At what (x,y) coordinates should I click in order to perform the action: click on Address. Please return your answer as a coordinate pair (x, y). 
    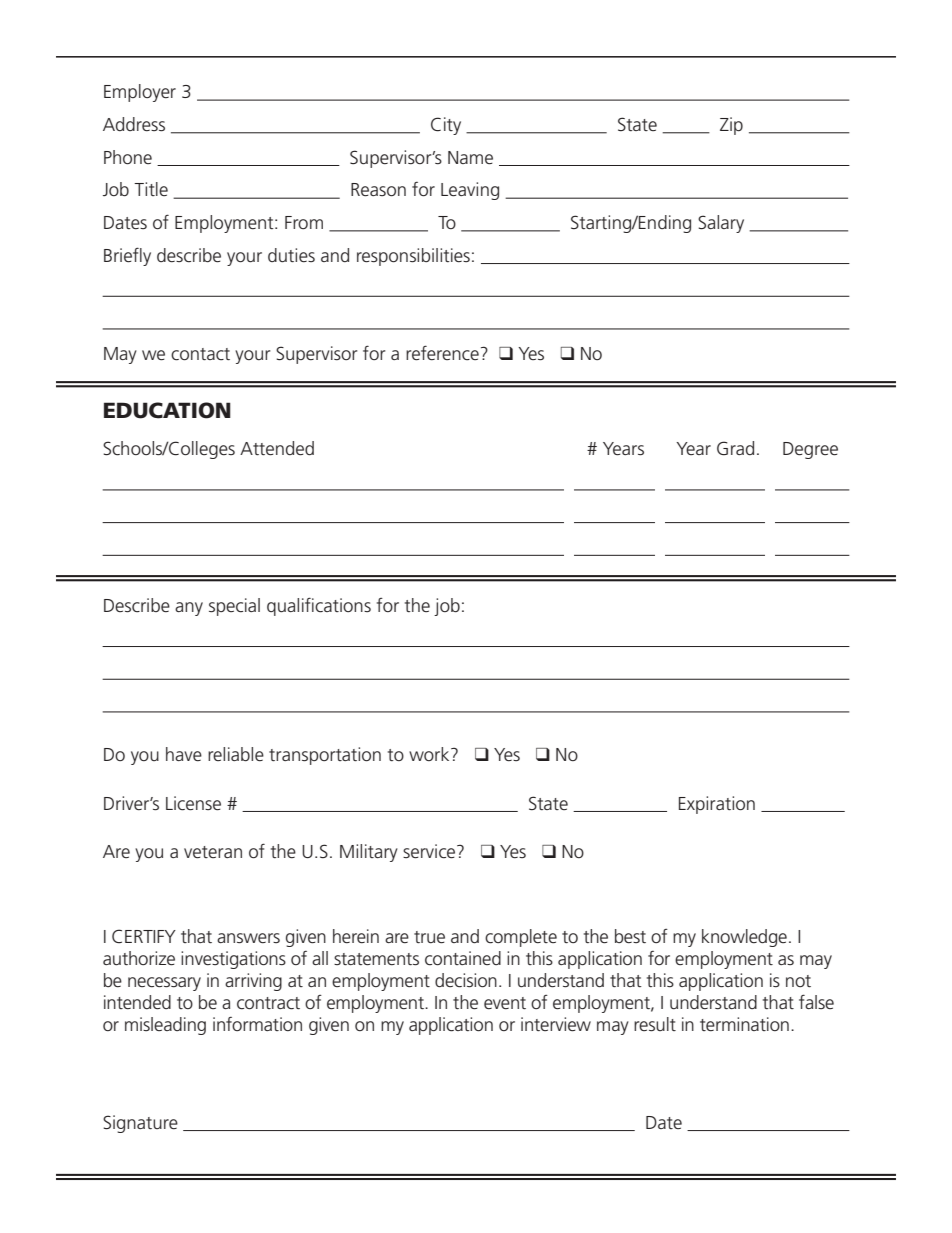
    Looking at the image, I should click on (134, 124).
